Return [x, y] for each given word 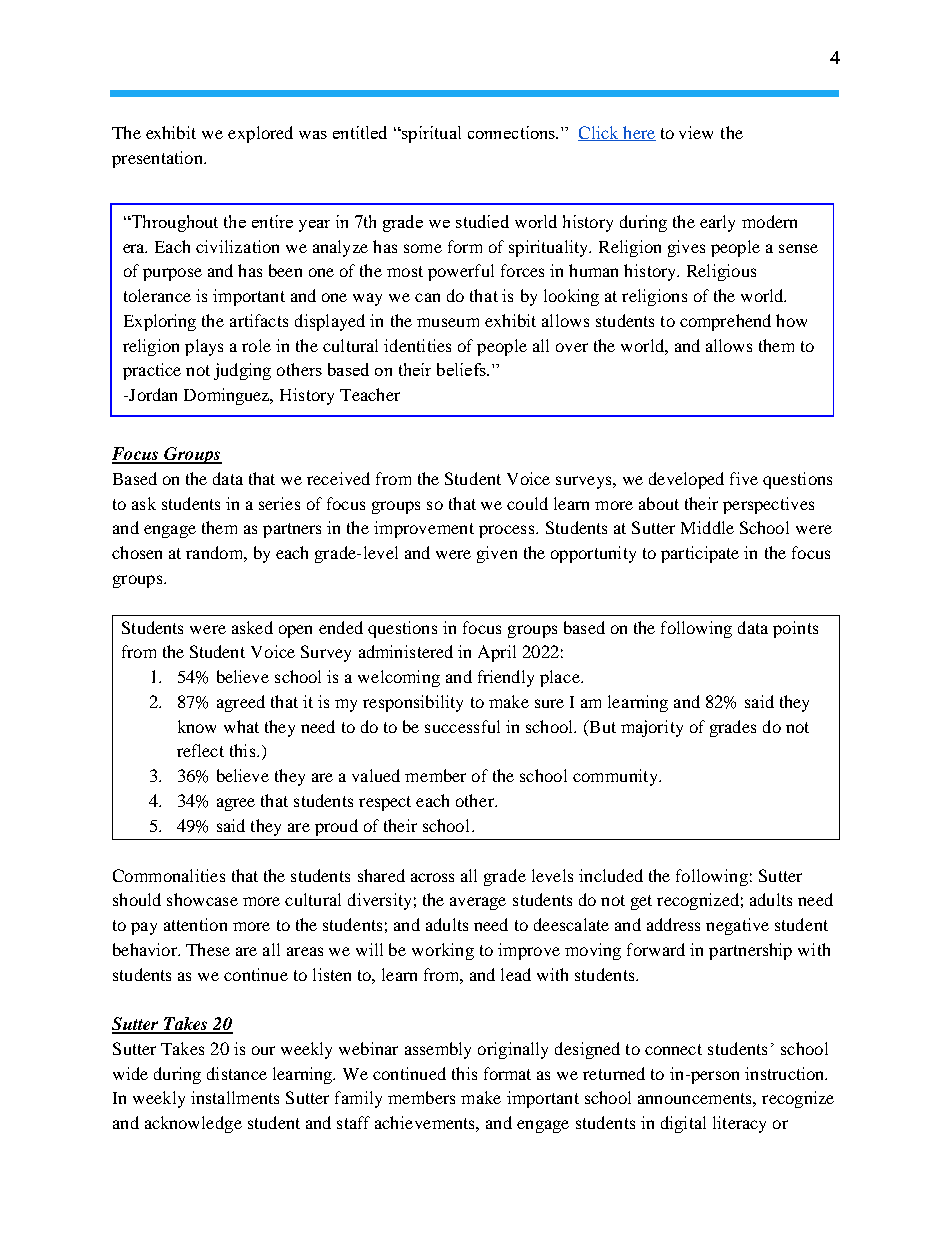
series [279, 503]
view [696, 132]
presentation [158, 159]
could [527, 503]
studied [482, 221]
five [744, 478]
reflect [200, 750]
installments [235, 1097]
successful [462, 726]
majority [652, 728]
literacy [739, 1124]
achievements [426, 1122]
